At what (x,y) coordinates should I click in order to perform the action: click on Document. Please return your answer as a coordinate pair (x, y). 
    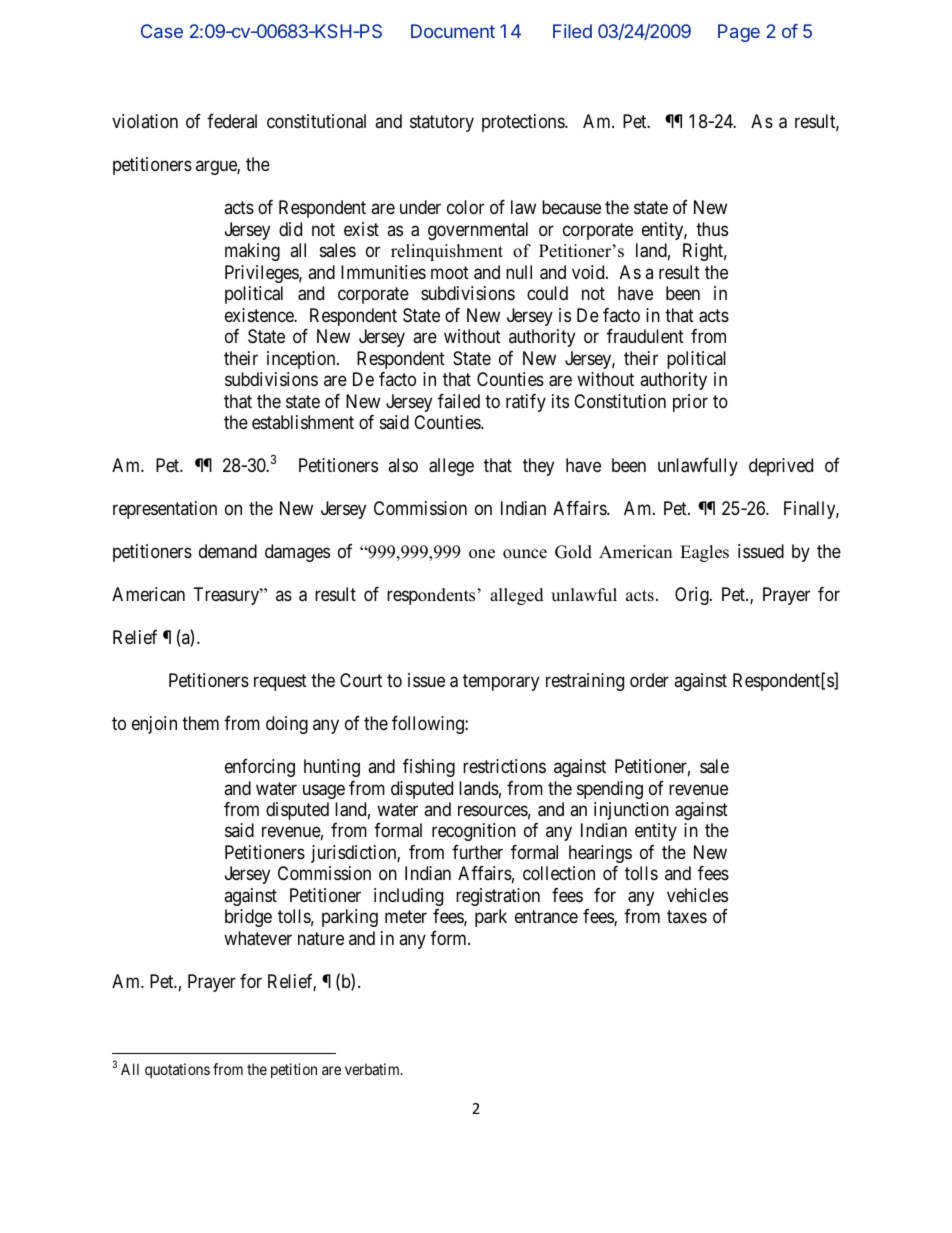
    Looking at the image, I should click on (453, 31).
